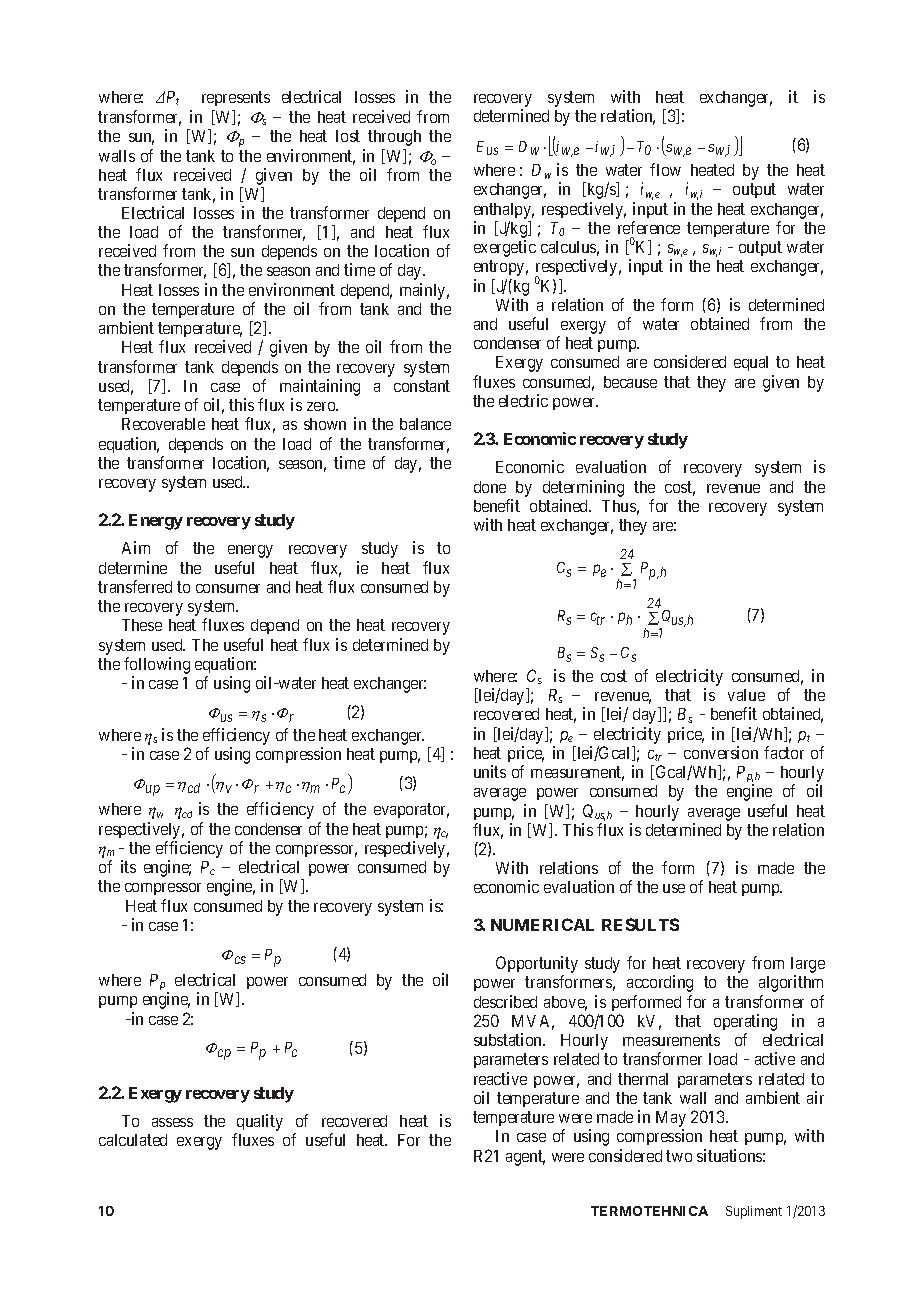  I want to click on through, so click(394, 138).
